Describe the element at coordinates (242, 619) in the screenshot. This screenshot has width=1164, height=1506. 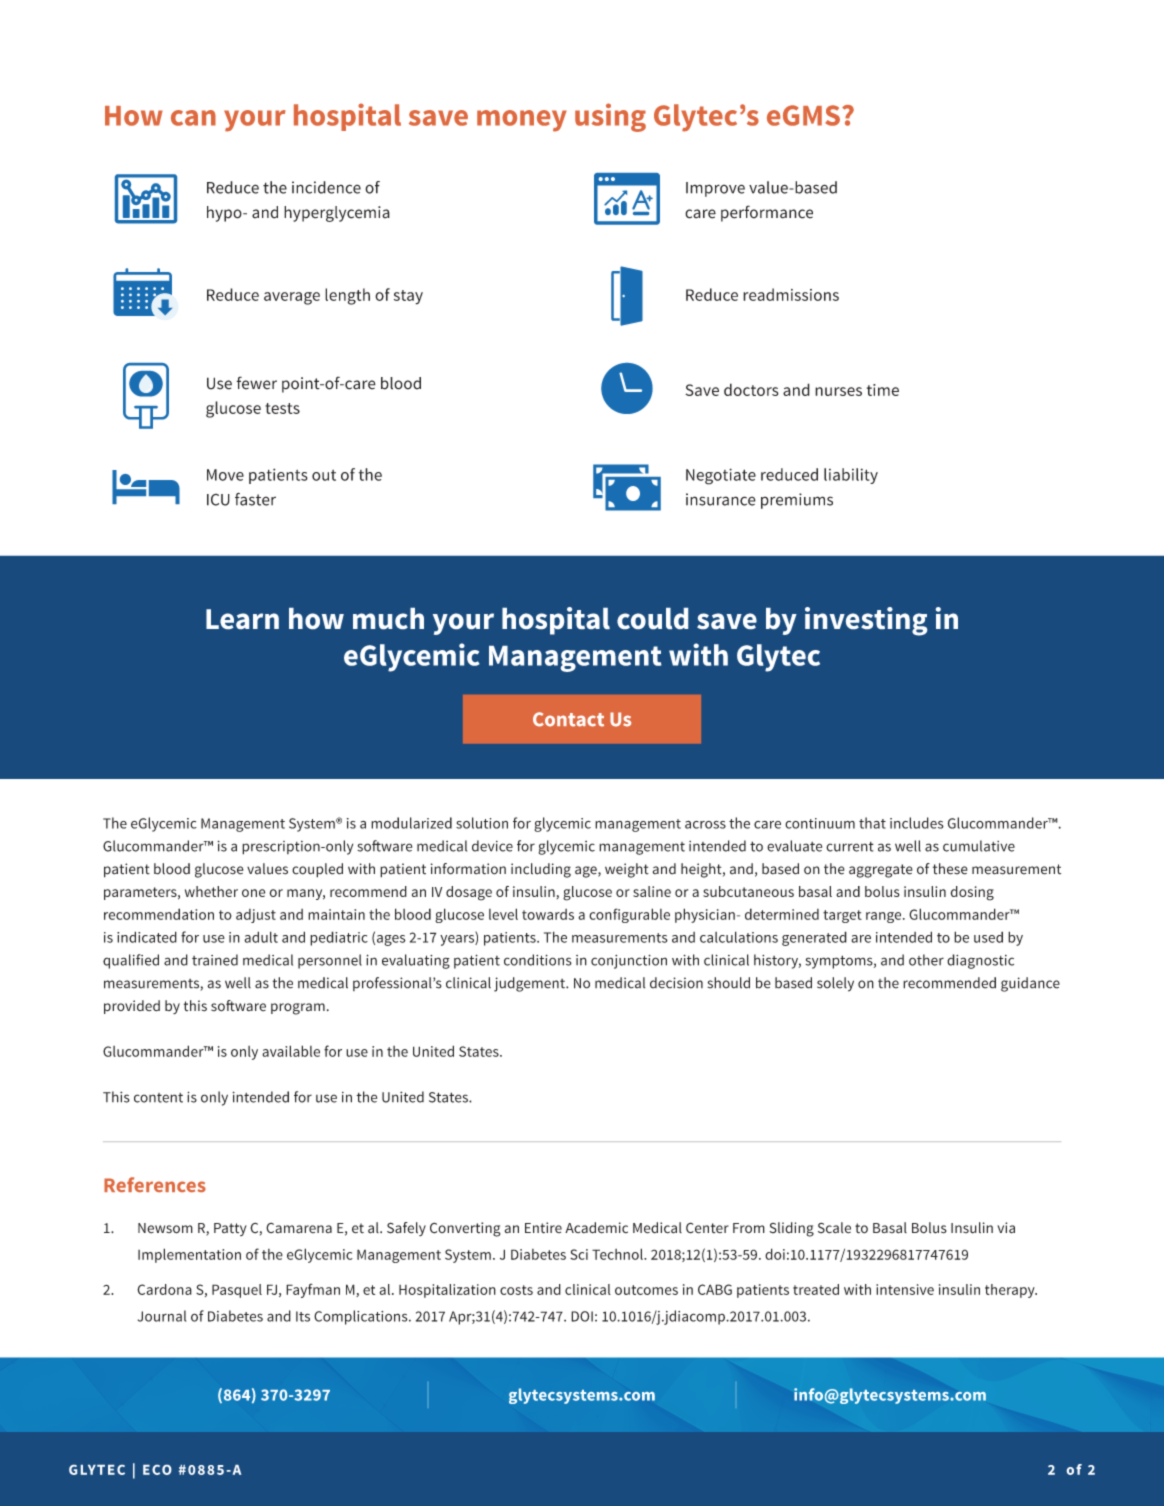
I see `Learn` at that location.
